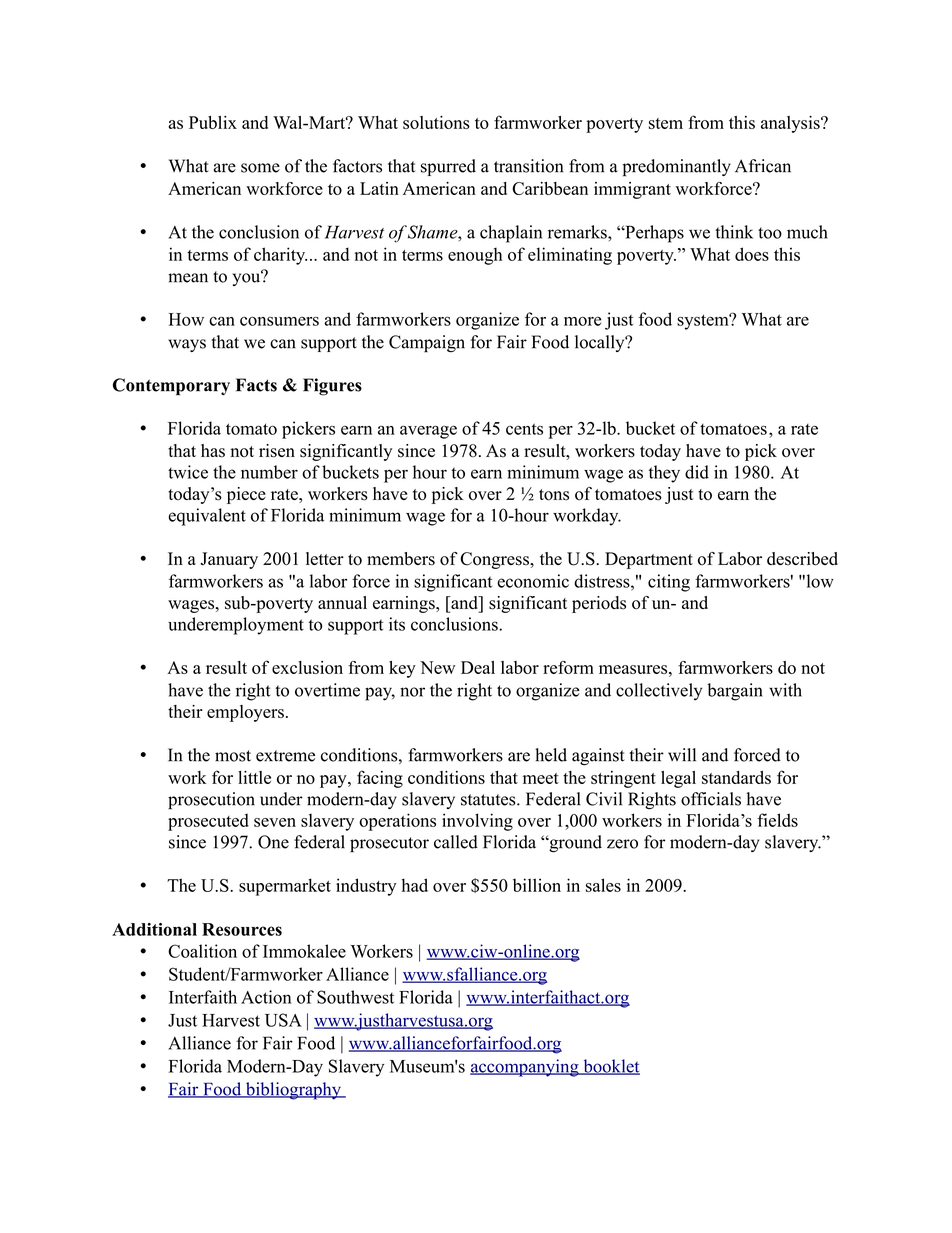  What do you see at coordinates (187, 345) in the screenshot?
I see `ways` at bounding box center [187, 345].
